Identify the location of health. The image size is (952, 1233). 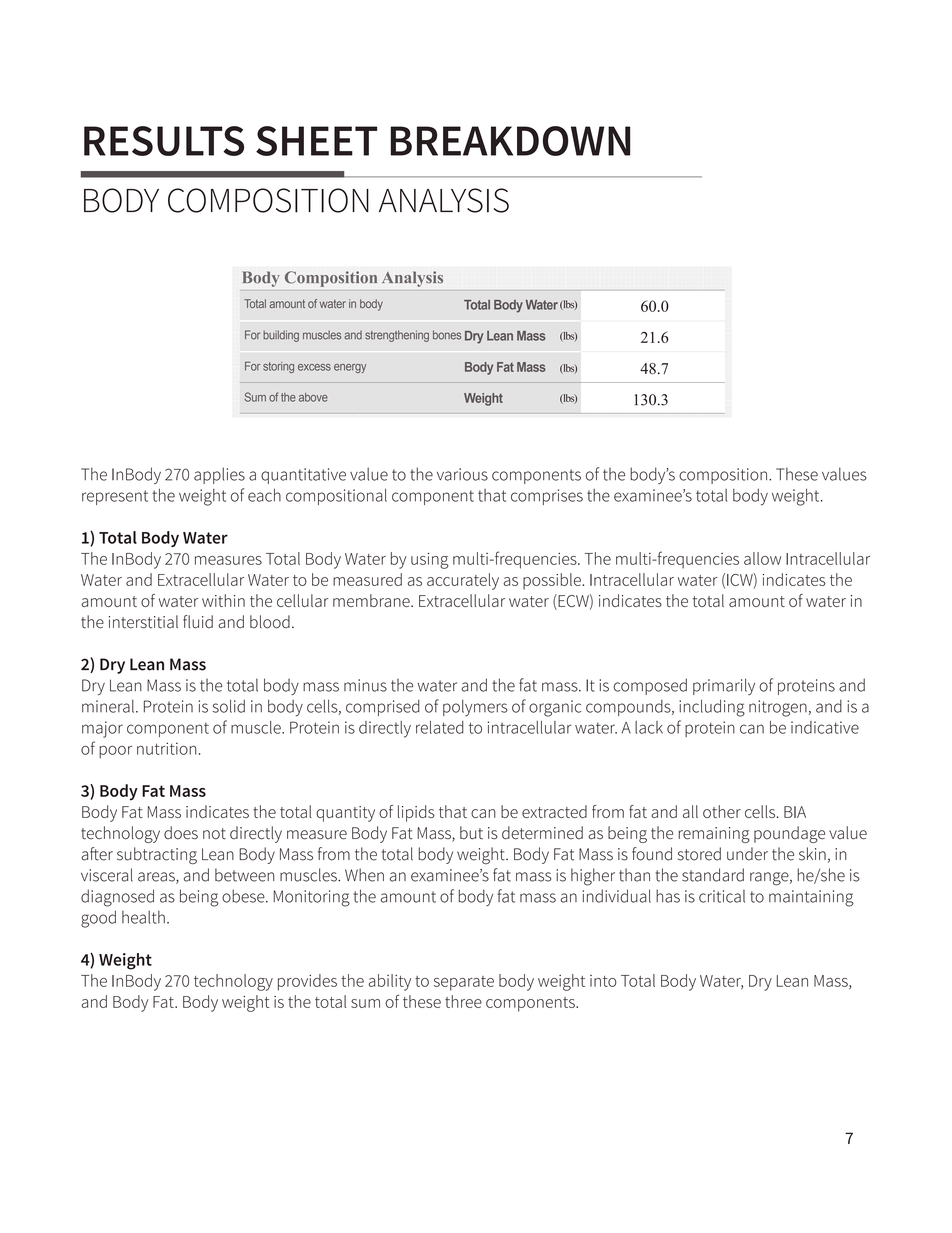
(143, 917).
